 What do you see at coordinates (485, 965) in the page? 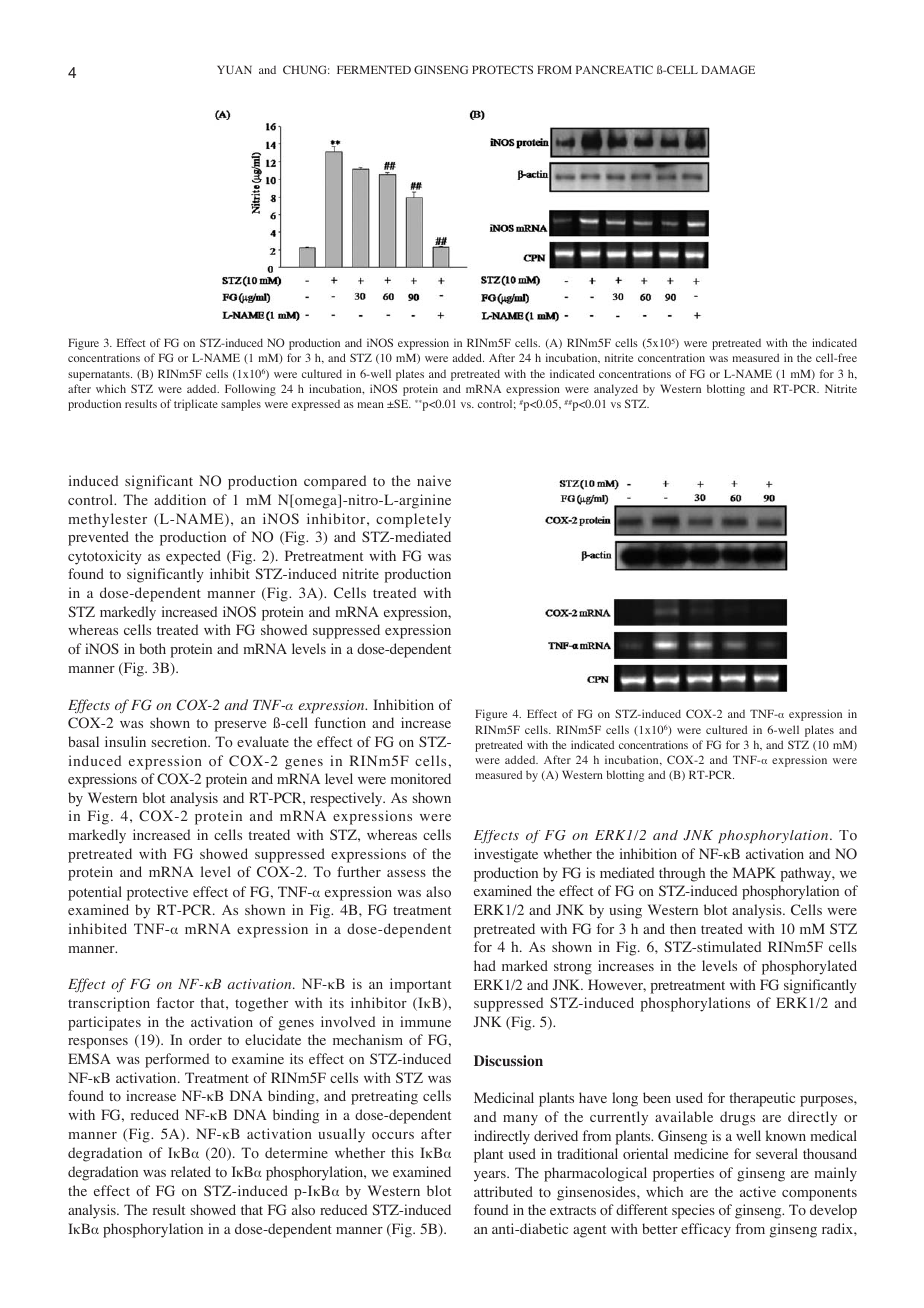
I see `had` at bounding box center [485, 965].
